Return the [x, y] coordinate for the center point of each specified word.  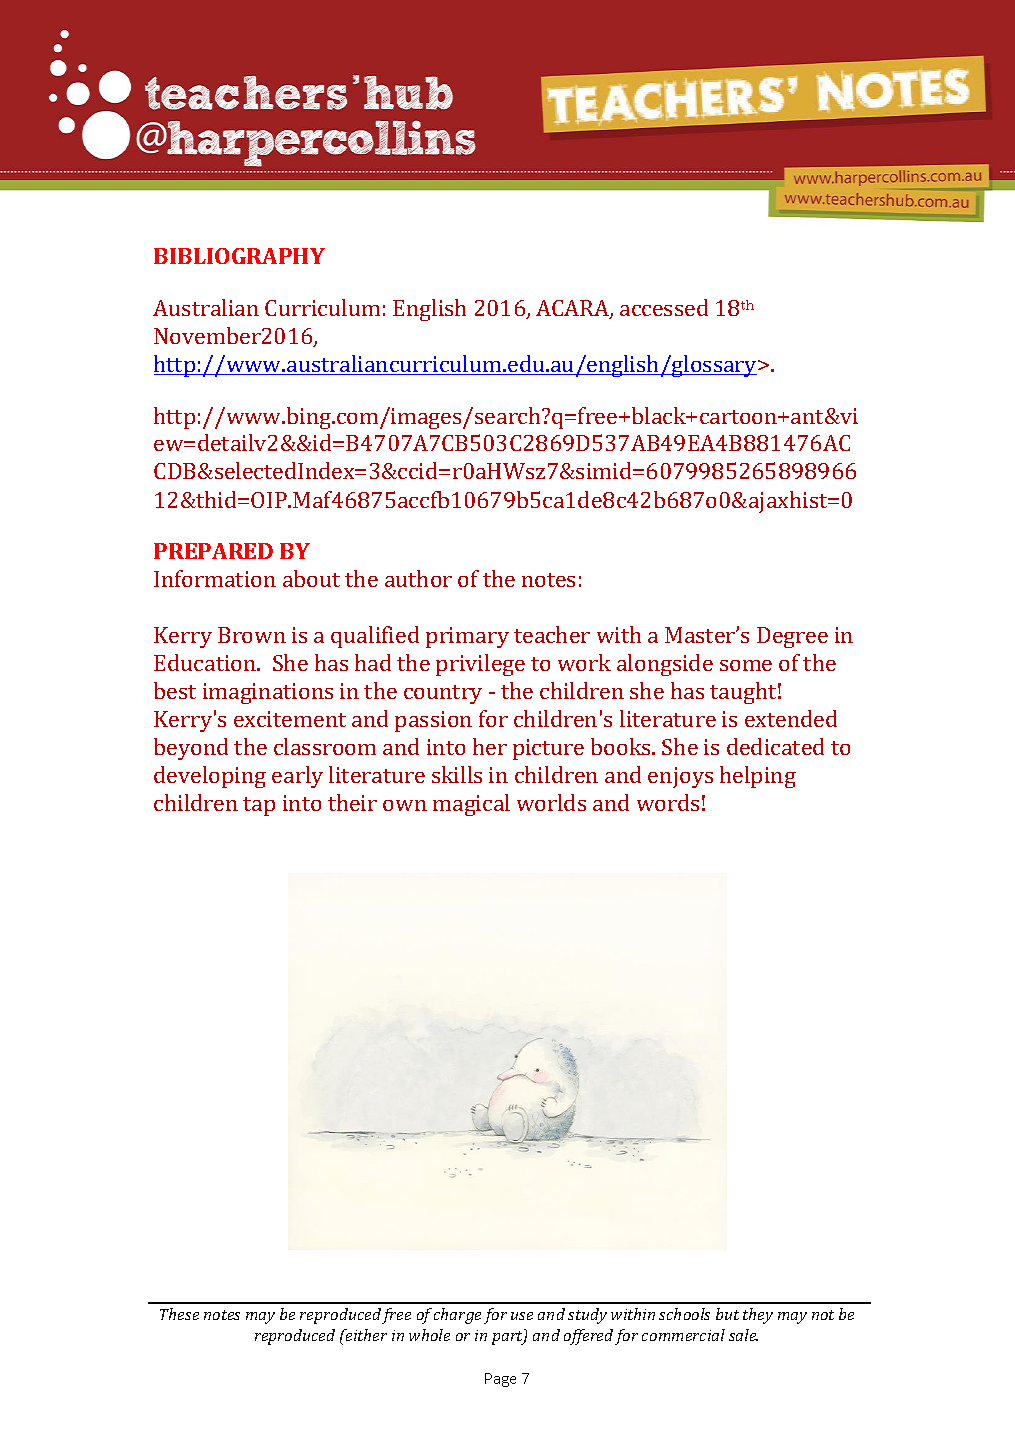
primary [467, 637]
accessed [664, 307]
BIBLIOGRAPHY [239, 256]
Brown [252, 635]
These [179, 1314]
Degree [792, 637]
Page [500, 1380]
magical [471, 805]
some [746, 665]
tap [259, 806]
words [668, 802]
